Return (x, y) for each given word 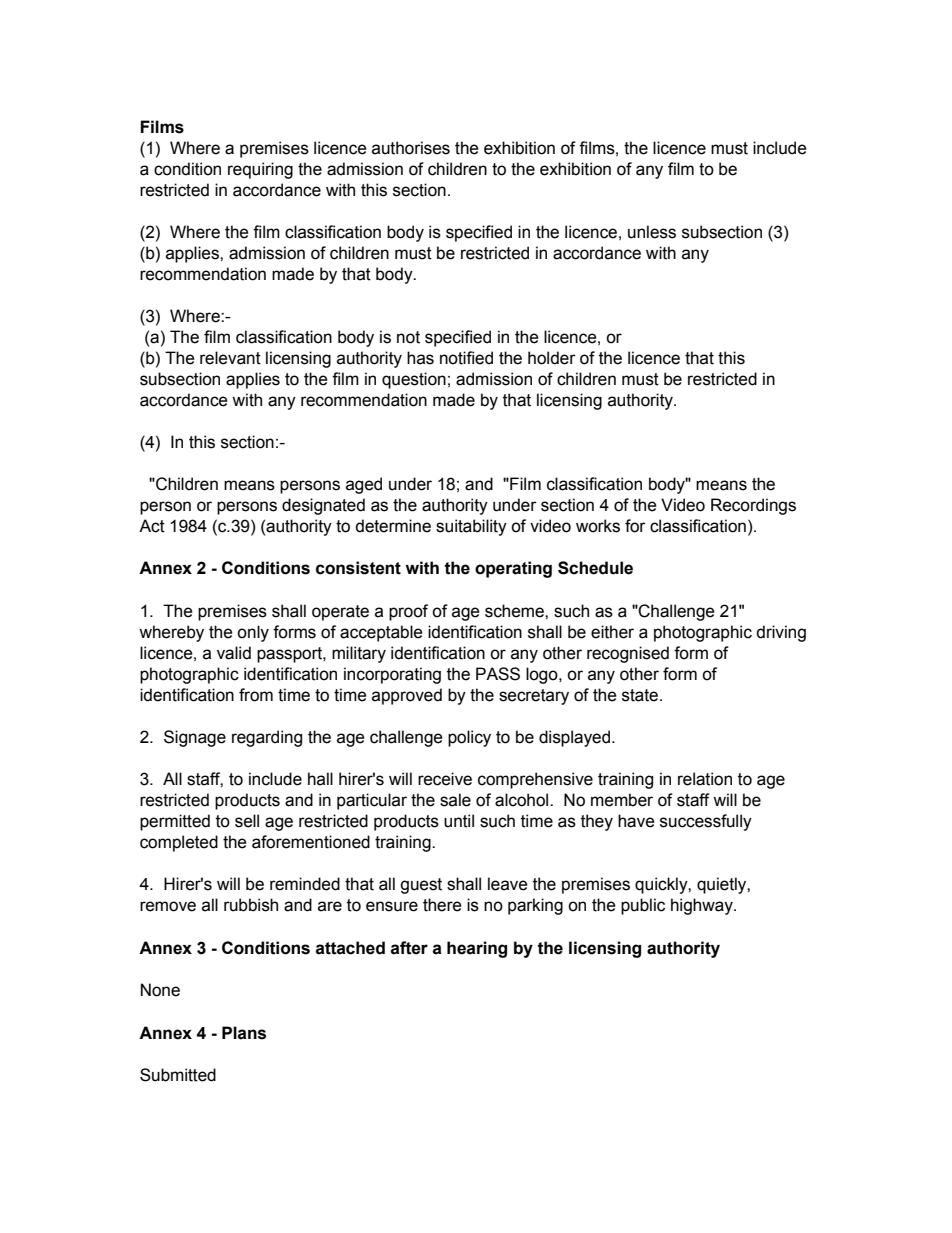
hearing (477, 949)
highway (703, 906)
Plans (244, 1033)
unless (652, 232)
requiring (260, 170)
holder (552, 358)
